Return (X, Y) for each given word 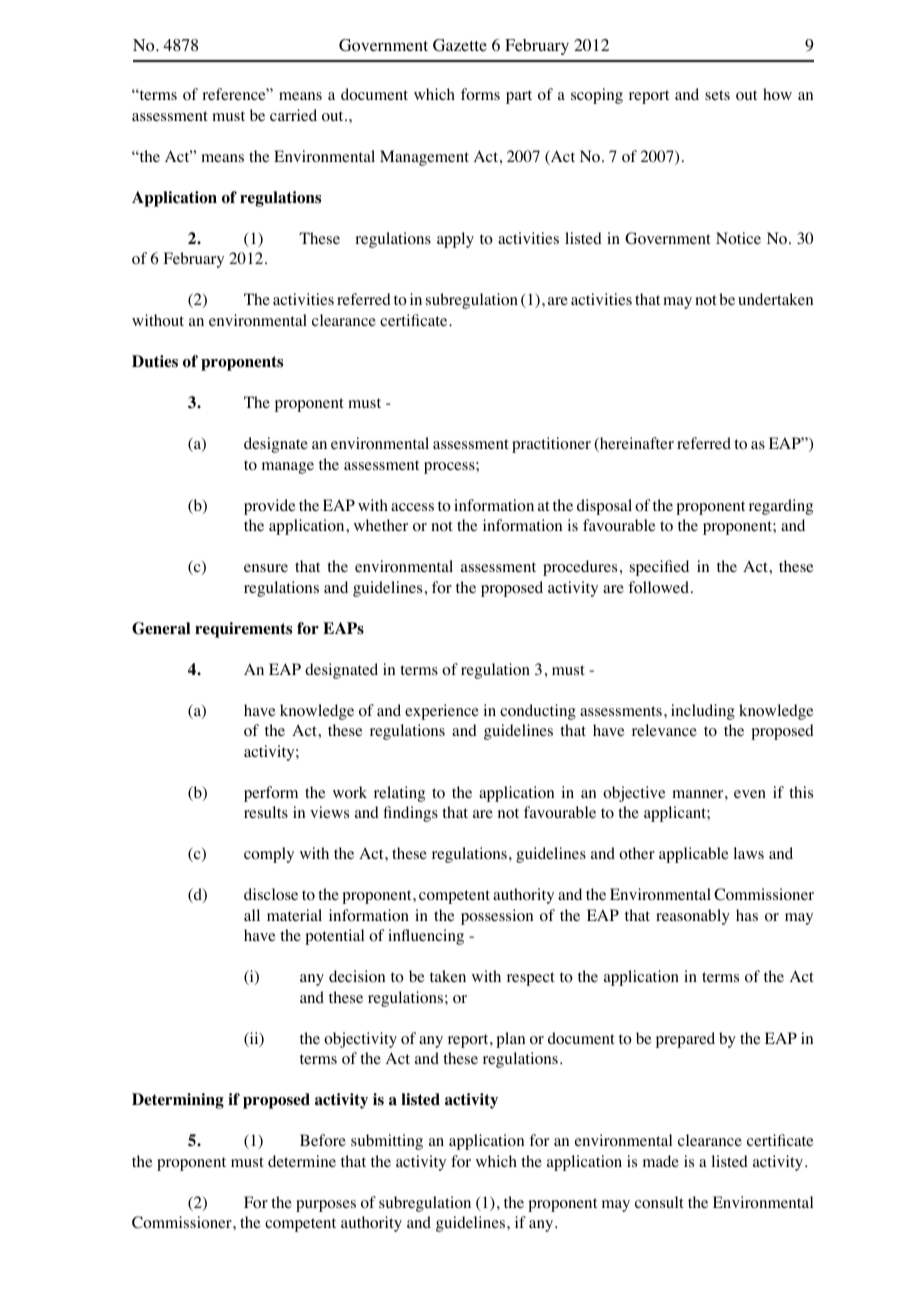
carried (293, 115)
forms (480, 94)
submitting (387, 1142)
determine (302, 1161)
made (661, 1161)
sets (717, 95)
